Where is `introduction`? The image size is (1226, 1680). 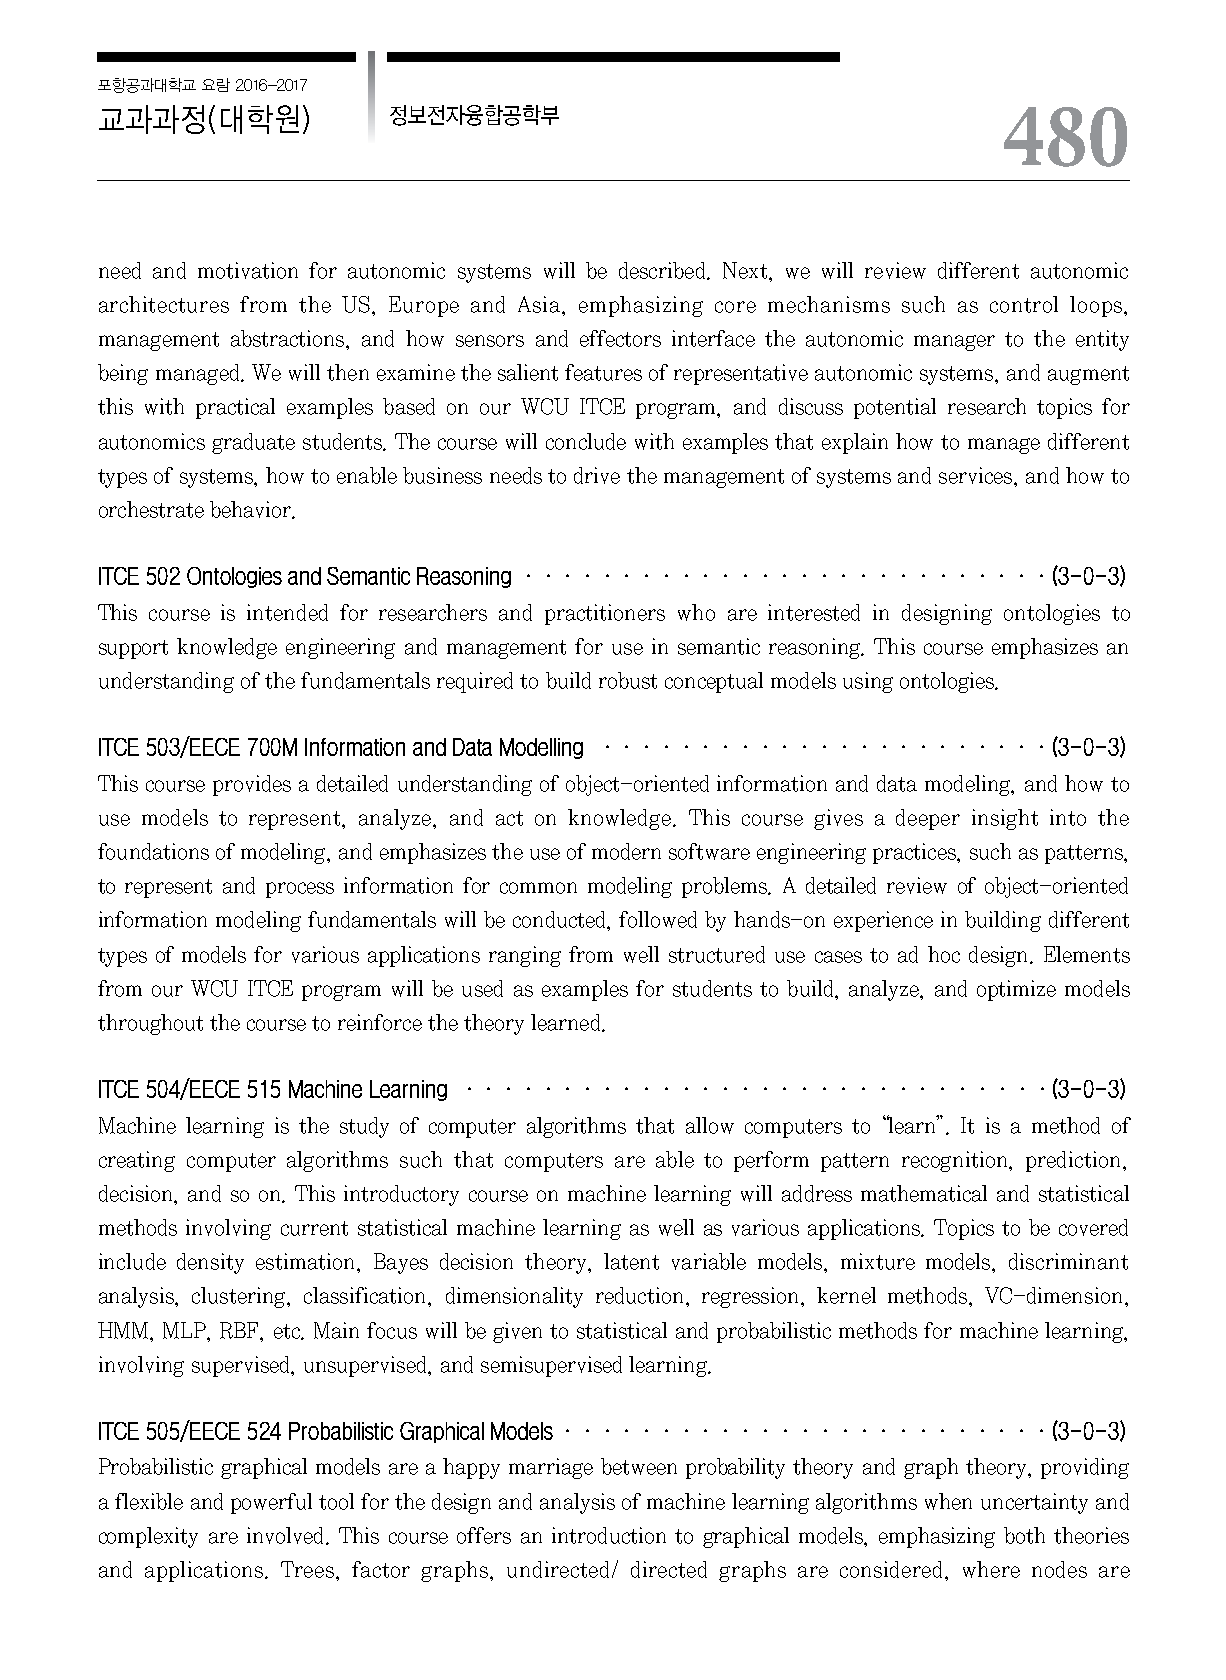 introduction is located at coordinates (609, 1535).
